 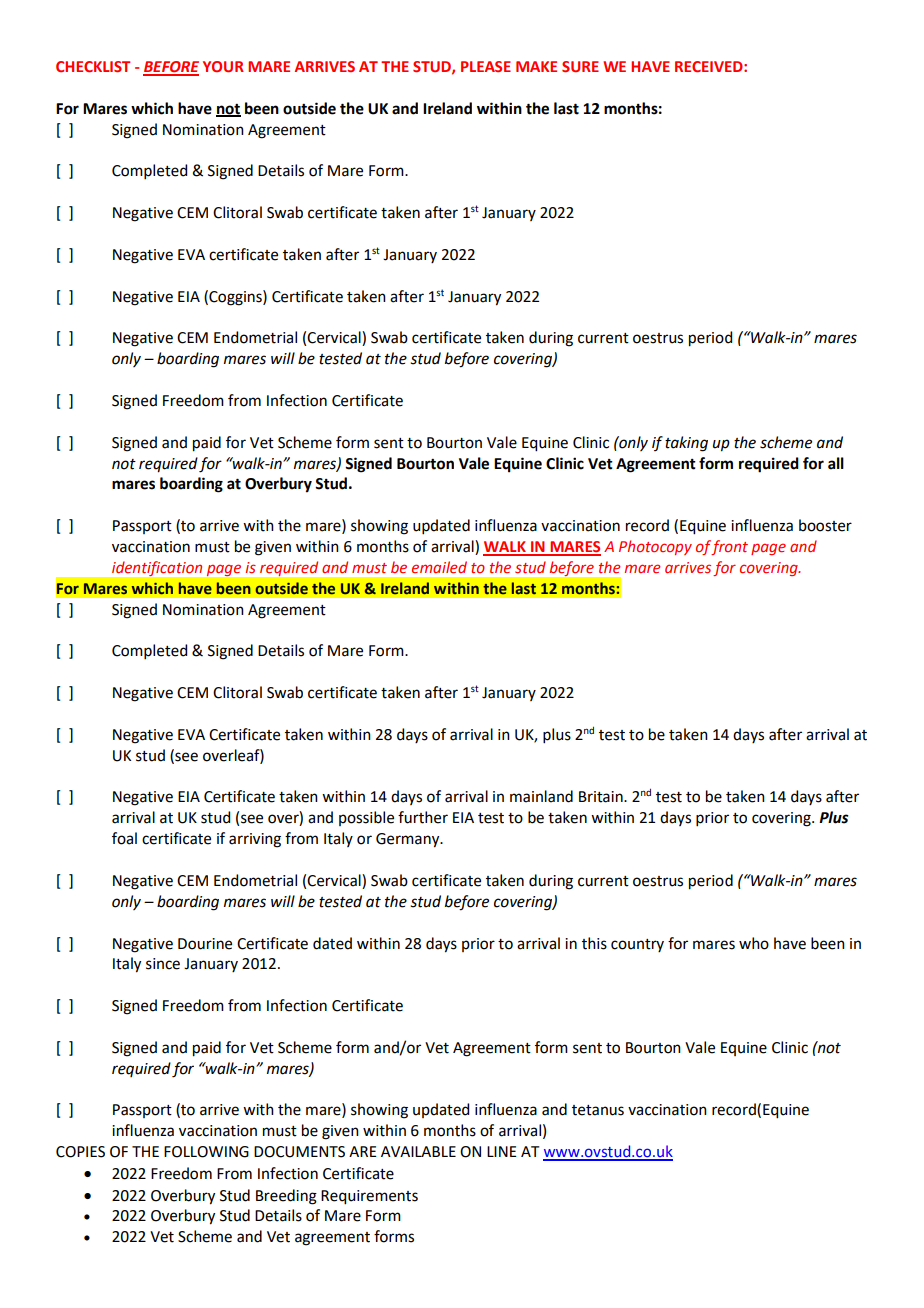 What do you see at coordinates (157, 568) in the screenshot?
I see `identification` at bounding box center [157, 568].
